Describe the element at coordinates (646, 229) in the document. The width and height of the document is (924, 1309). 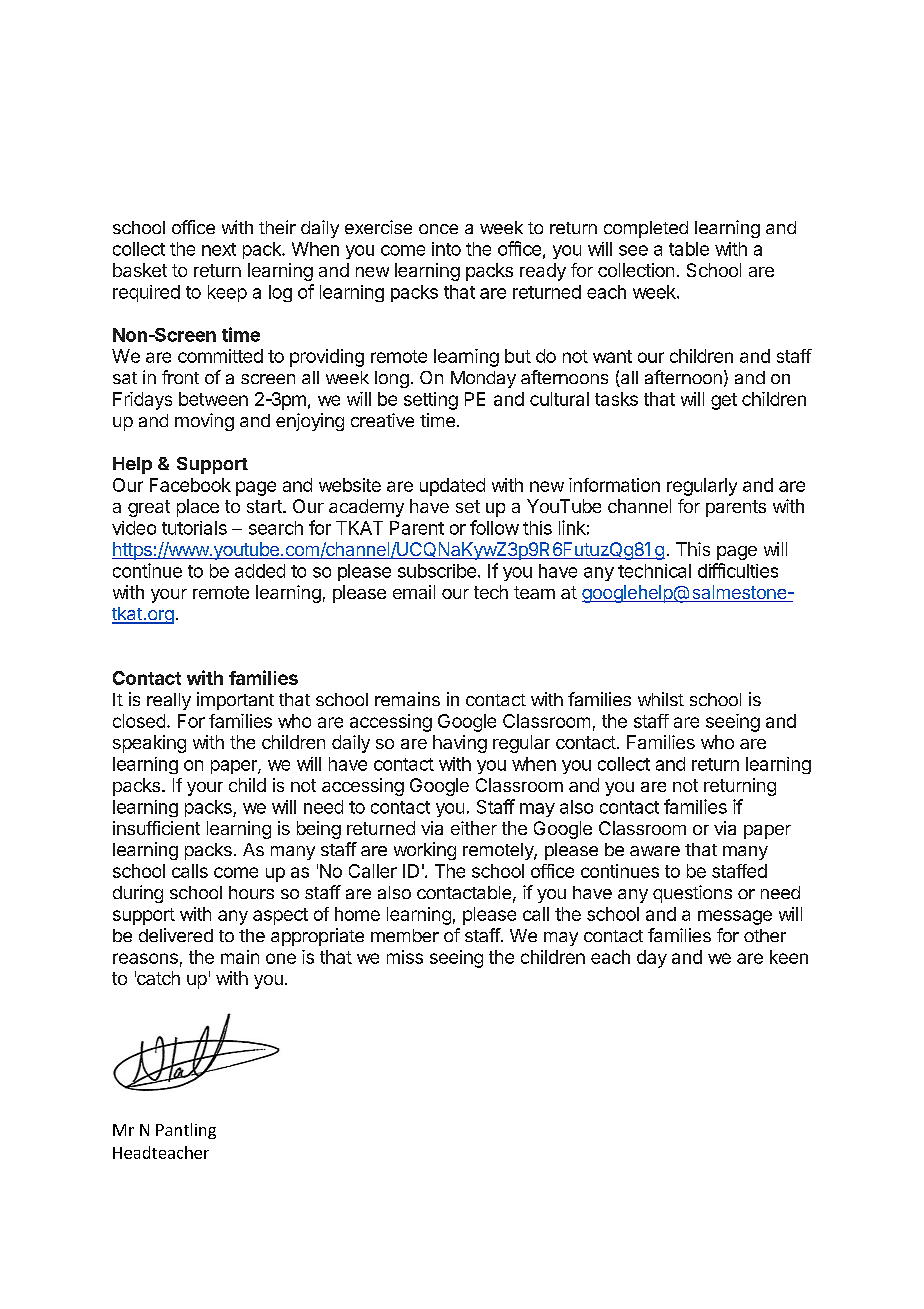
I see `completed` at that location.
